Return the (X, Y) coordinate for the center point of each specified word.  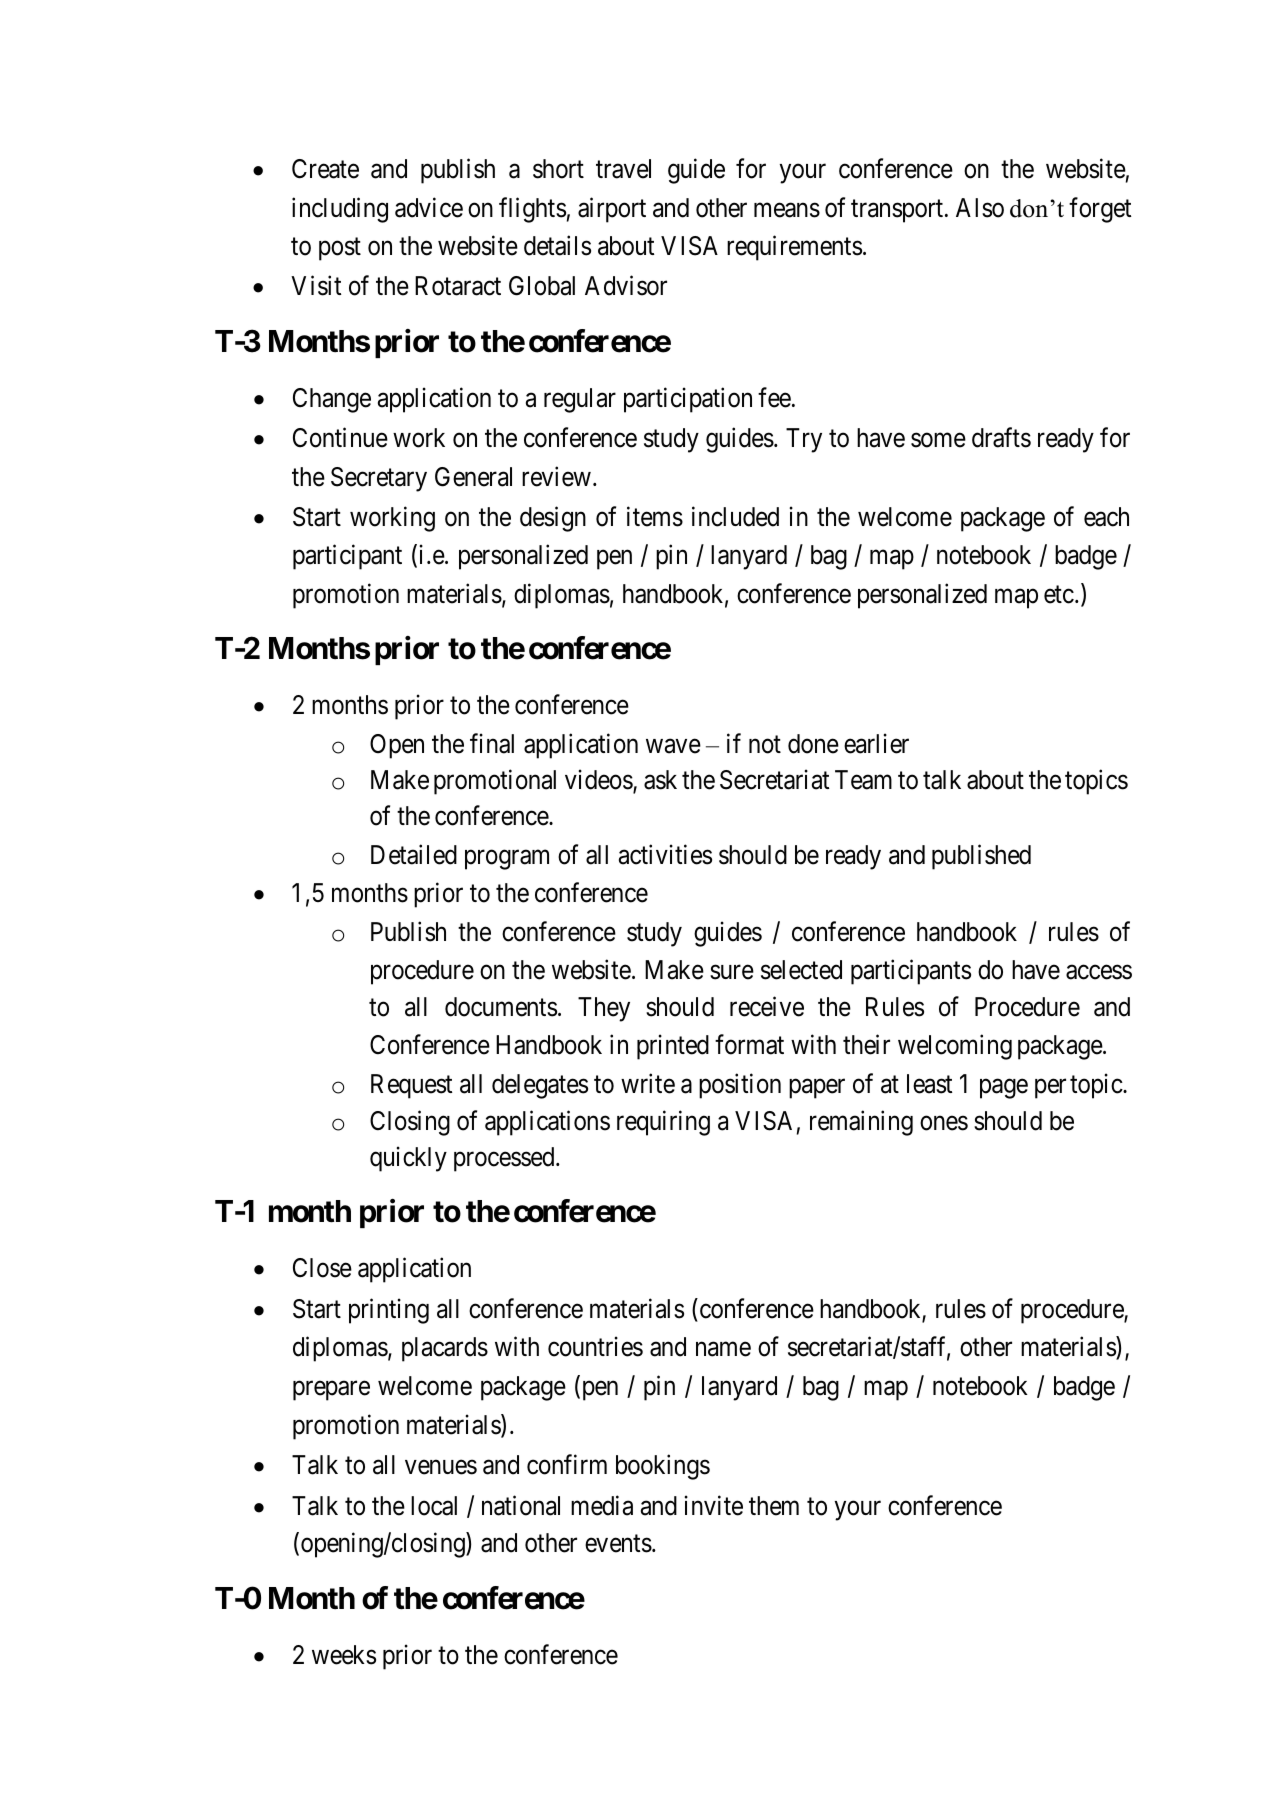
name (723, 1350)
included (735, 517)
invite (714, 1505)
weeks (344, 1655)
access (1099, 972)
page (1004, 1089)
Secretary (379, 479)
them (774, 1506)
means (787, 210)
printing (389, 1311)
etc (1059, 595)
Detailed (414, 854)
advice (429, 207)
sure (732, 972)
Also (980, 208)
